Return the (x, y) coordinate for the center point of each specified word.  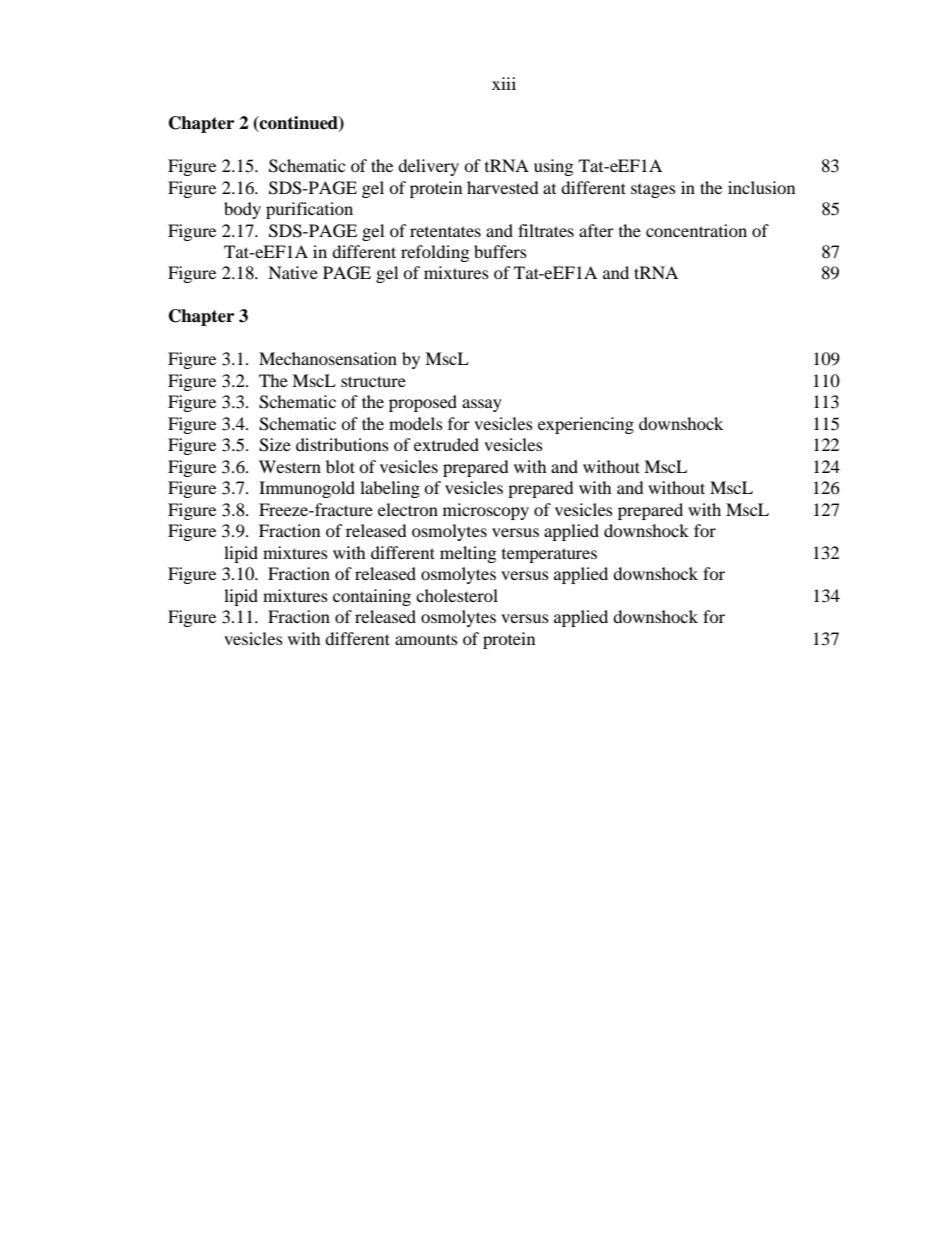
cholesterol (457, 595)
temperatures (549, 555)
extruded (446, 444)
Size (275, 445)
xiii (504, 83)
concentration (696, 230)
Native (293, 272)
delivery (428, 167)
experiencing (586, 425)
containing (372, 597)
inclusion (761, 187)
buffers (500, 251)
